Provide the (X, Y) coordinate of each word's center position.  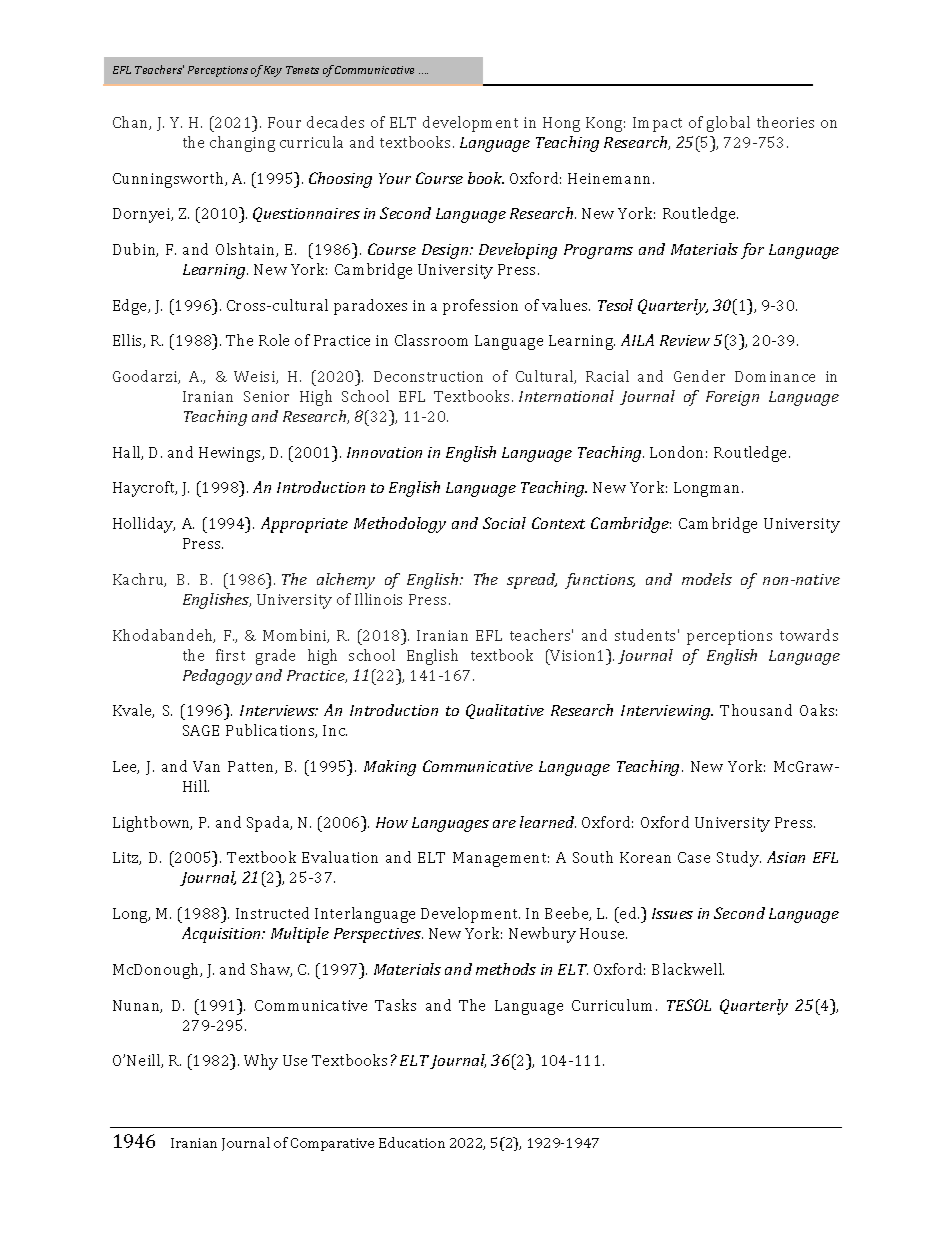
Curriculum (614, 1005)
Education (412, 1142)
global (728, 124)
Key (273, 71)
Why (261, 1062)
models (707, 579)
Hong (561, 124)
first (230, 655)
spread (532, 581)
